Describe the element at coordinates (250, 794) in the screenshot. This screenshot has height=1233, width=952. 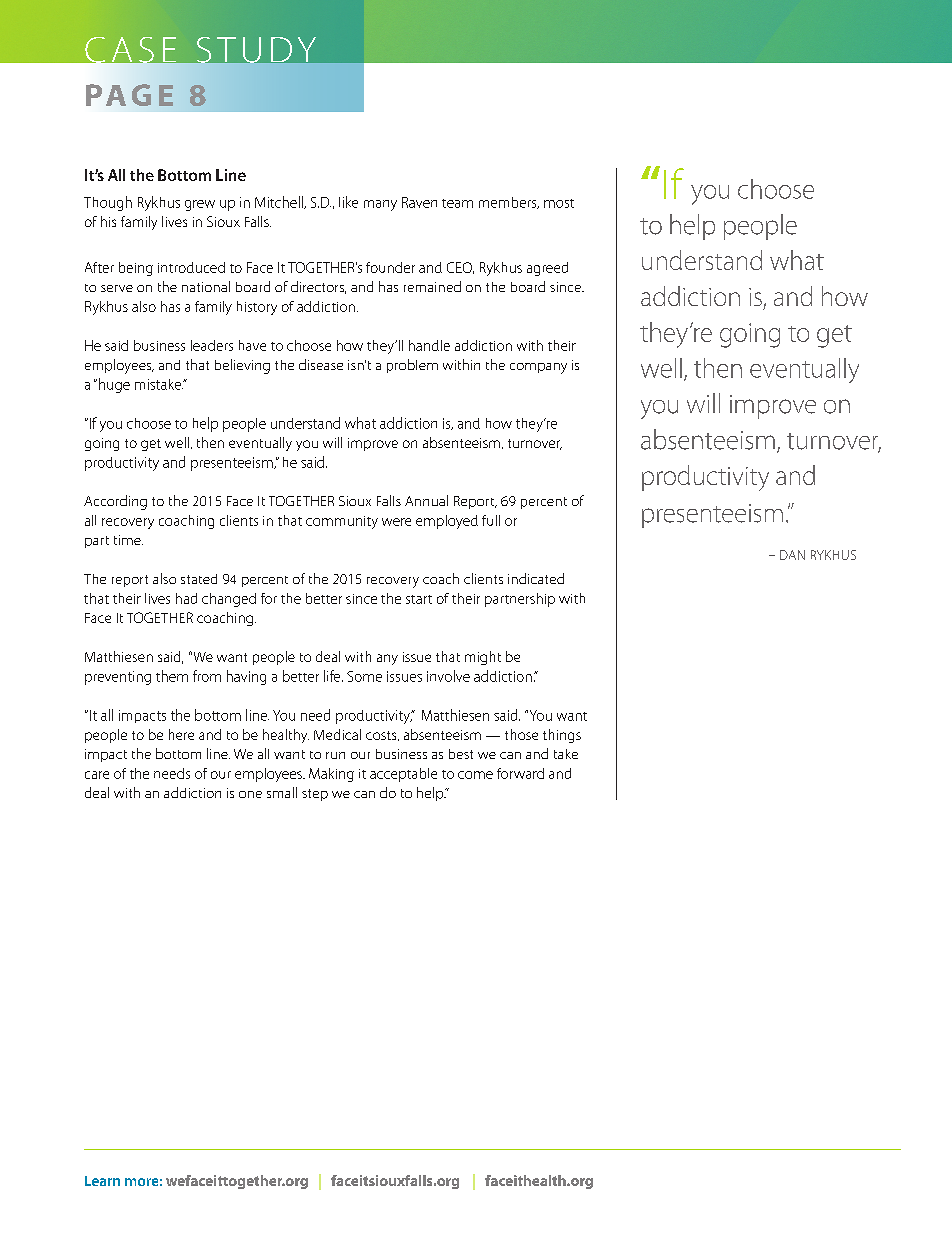
I see `one` at that location.
